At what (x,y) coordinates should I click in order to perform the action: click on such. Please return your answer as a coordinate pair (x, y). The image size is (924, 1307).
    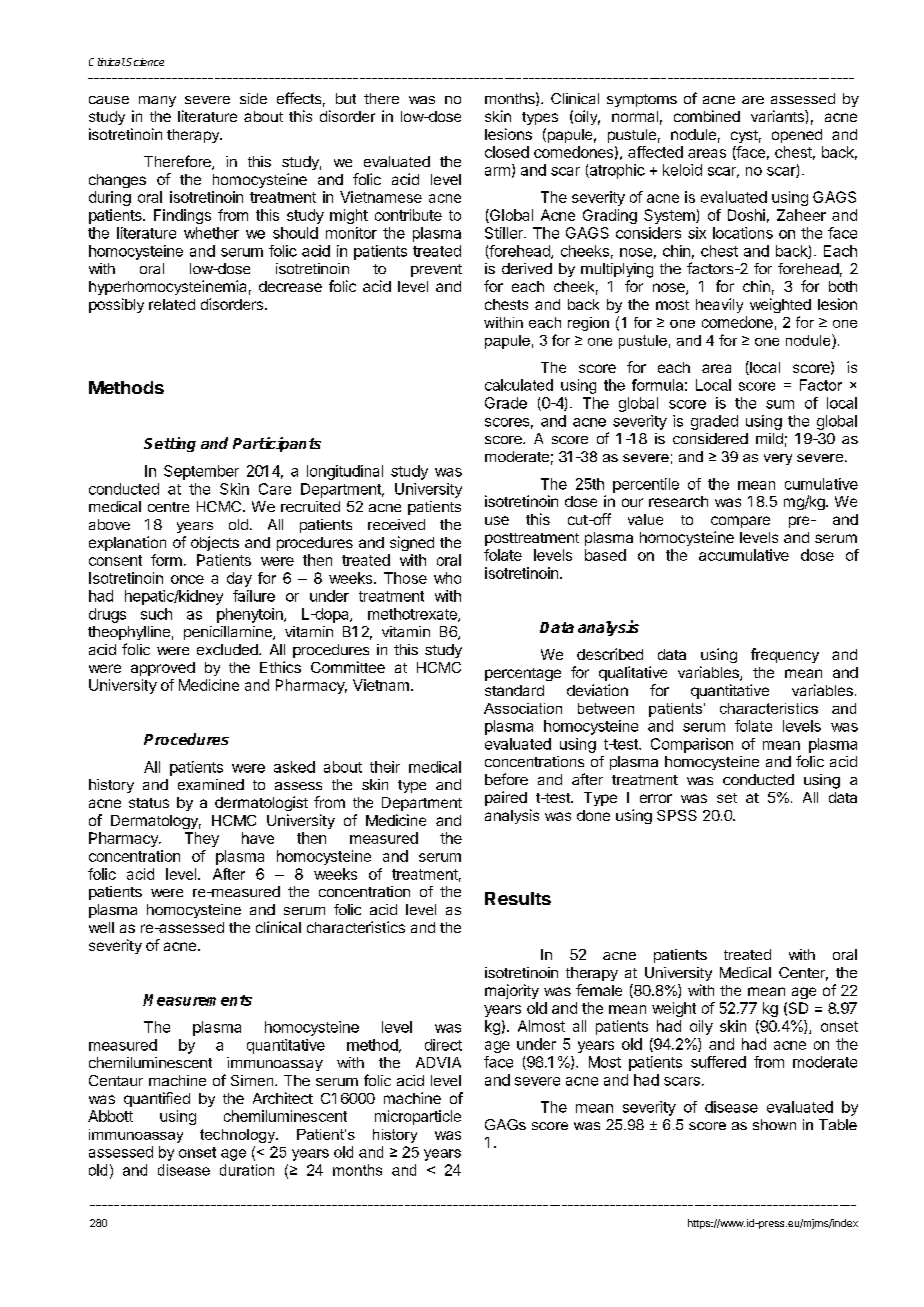
    Looking at the image, I should click on (156, 614).
